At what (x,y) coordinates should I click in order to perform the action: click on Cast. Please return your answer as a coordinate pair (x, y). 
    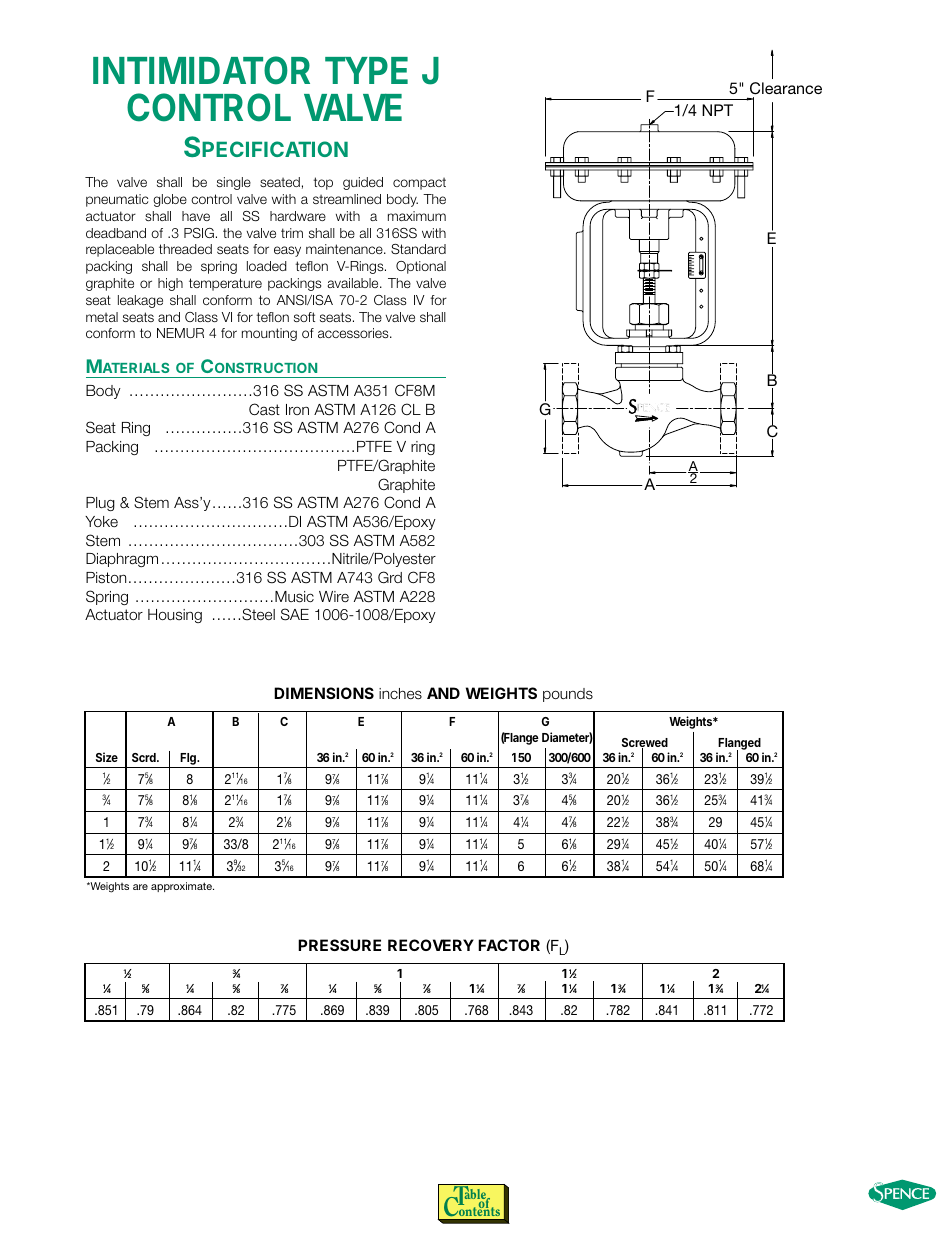
    Looking at the image, I should click on (264, 409).
